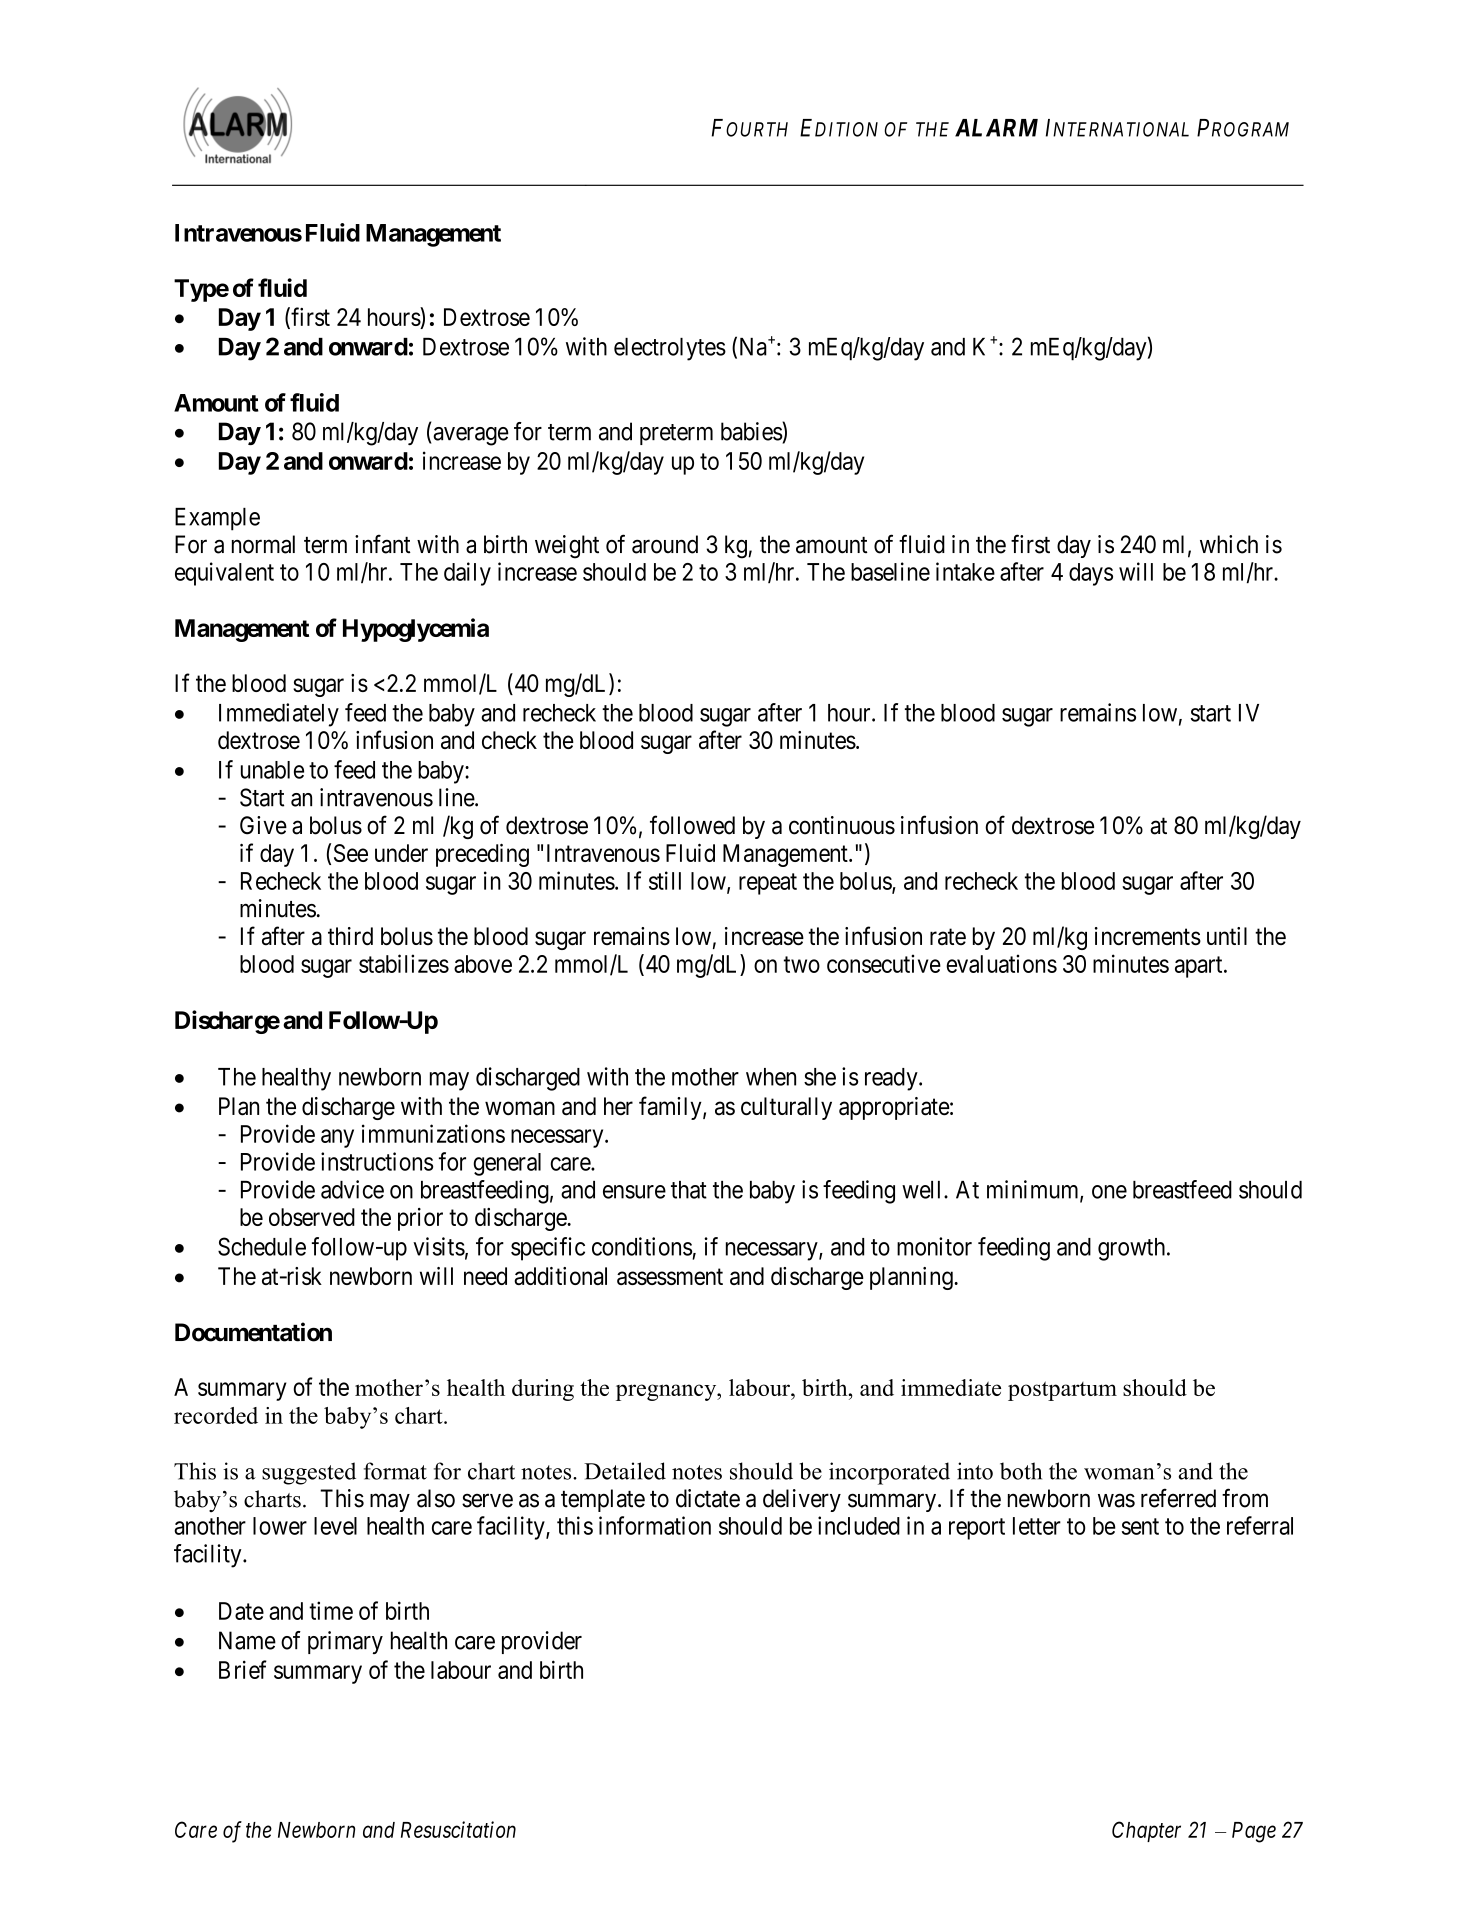 The width and height of the document is (1477, 1911). Describe the element at coordinates (996, 128) in the document. I see `ALARM` at that location.
